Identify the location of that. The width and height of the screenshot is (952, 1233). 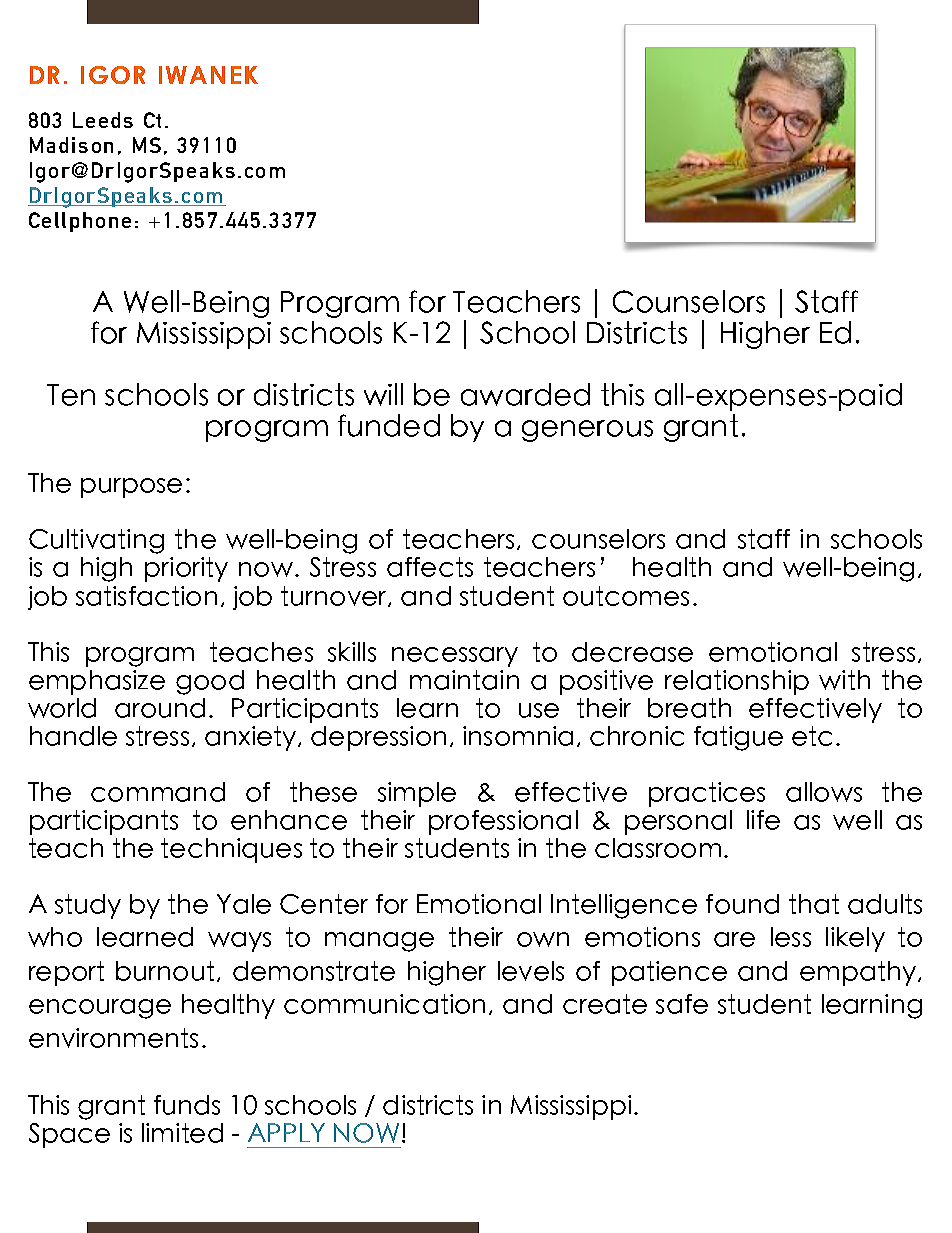
(814, 904).
